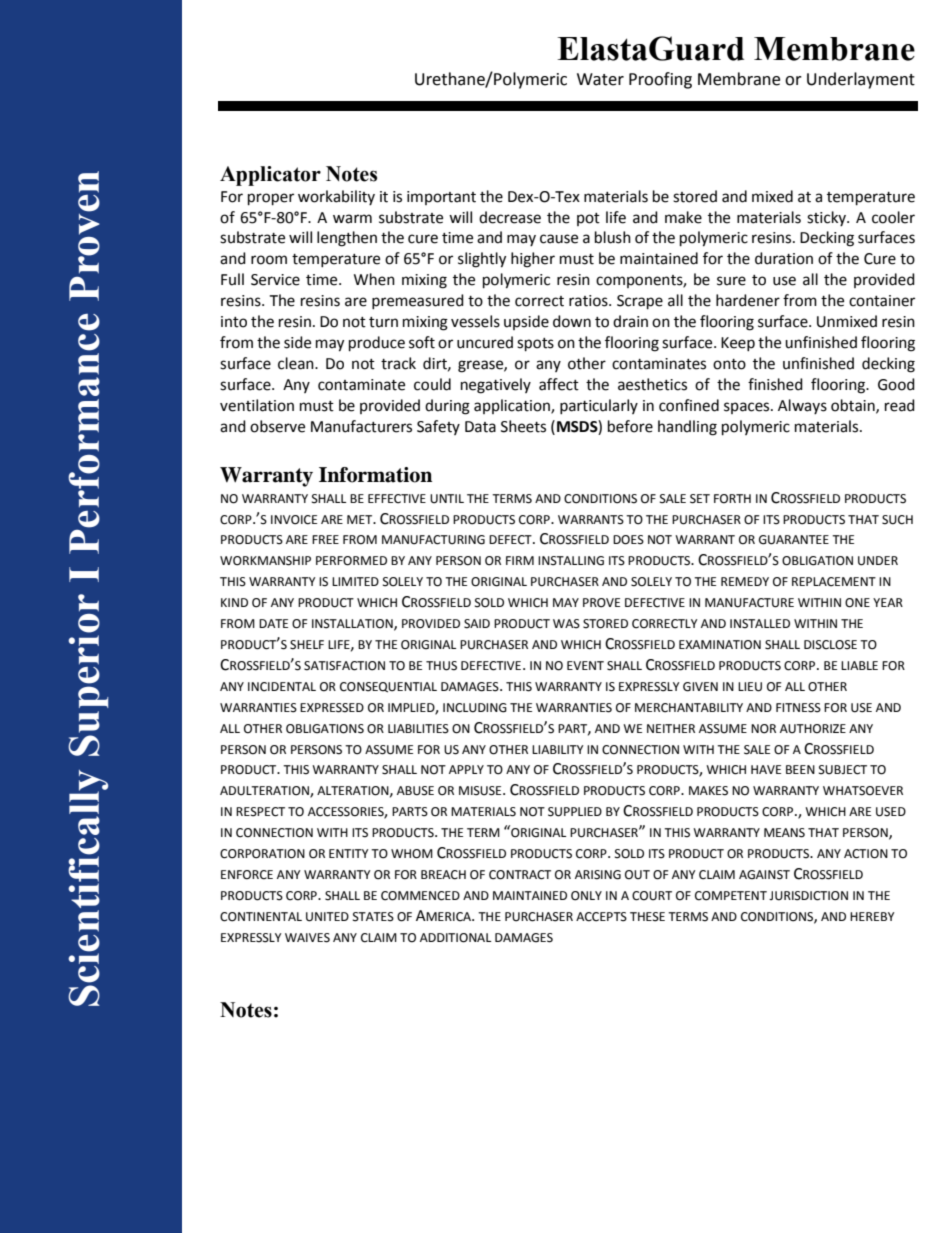 This screenshot has width=952, height=1233. Describe the element at coordinates (628, 540) in the screenshot. I see `DOES` at that location.
